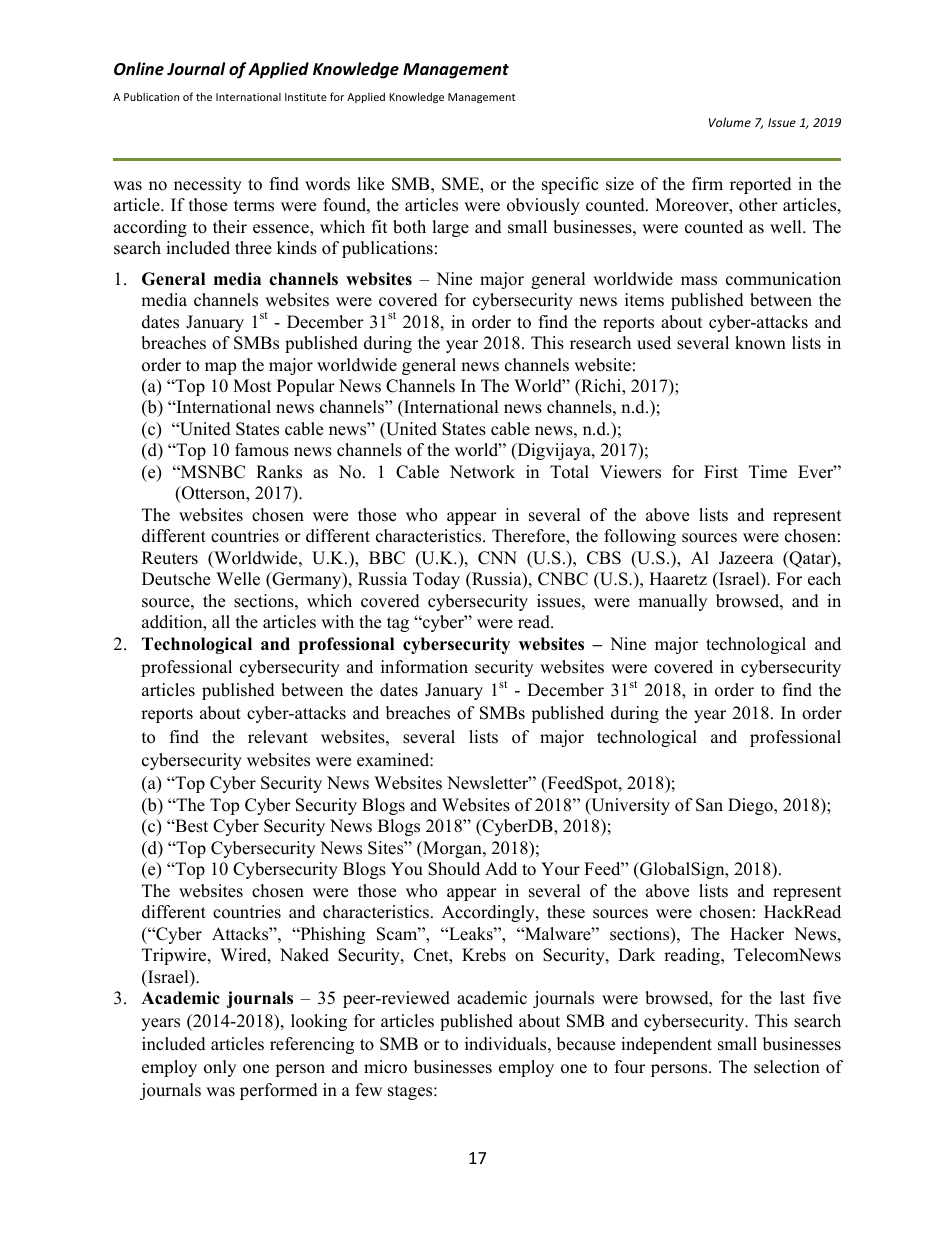 This screenshot has width=952, height=1233. What do you see at coordinates (497, 558) in the screenshot?
I see `CNN` at bounding box center [497, 558].
